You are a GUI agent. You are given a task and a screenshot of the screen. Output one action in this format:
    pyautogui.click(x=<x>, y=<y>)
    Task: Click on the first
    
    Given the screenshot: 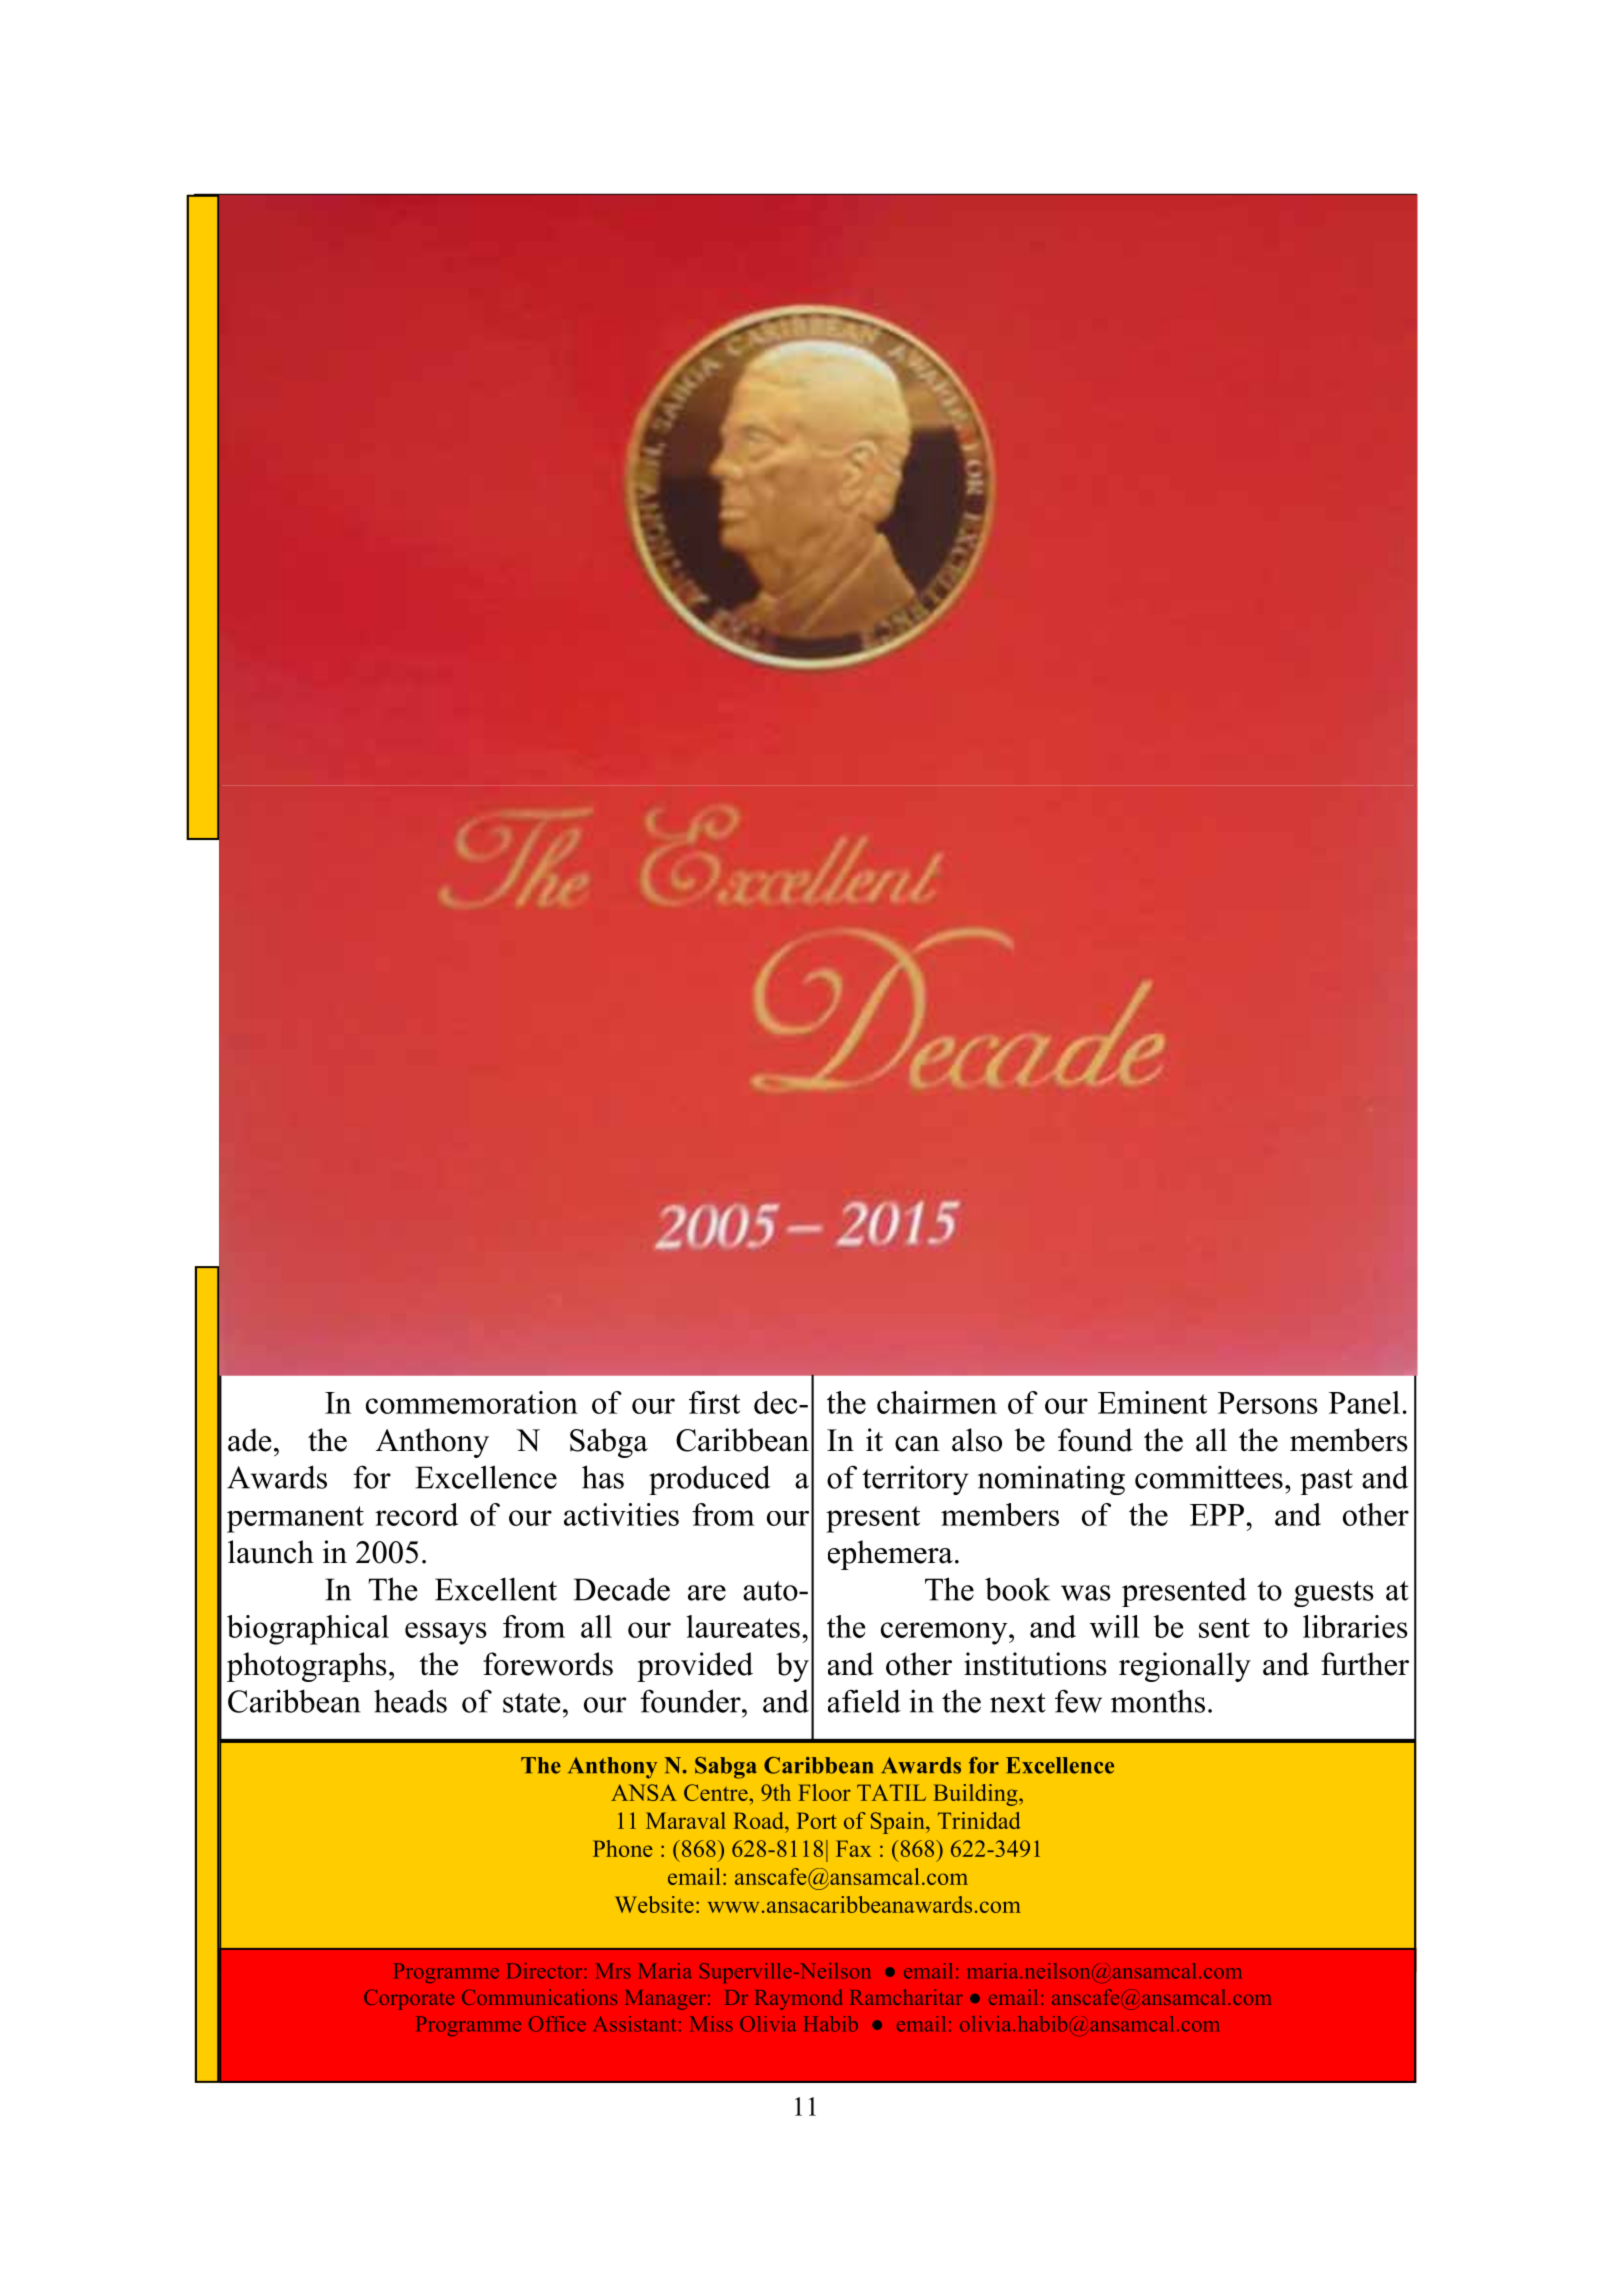 What is the action you would take?
    pyautogui.click(x=714, y=1402)
